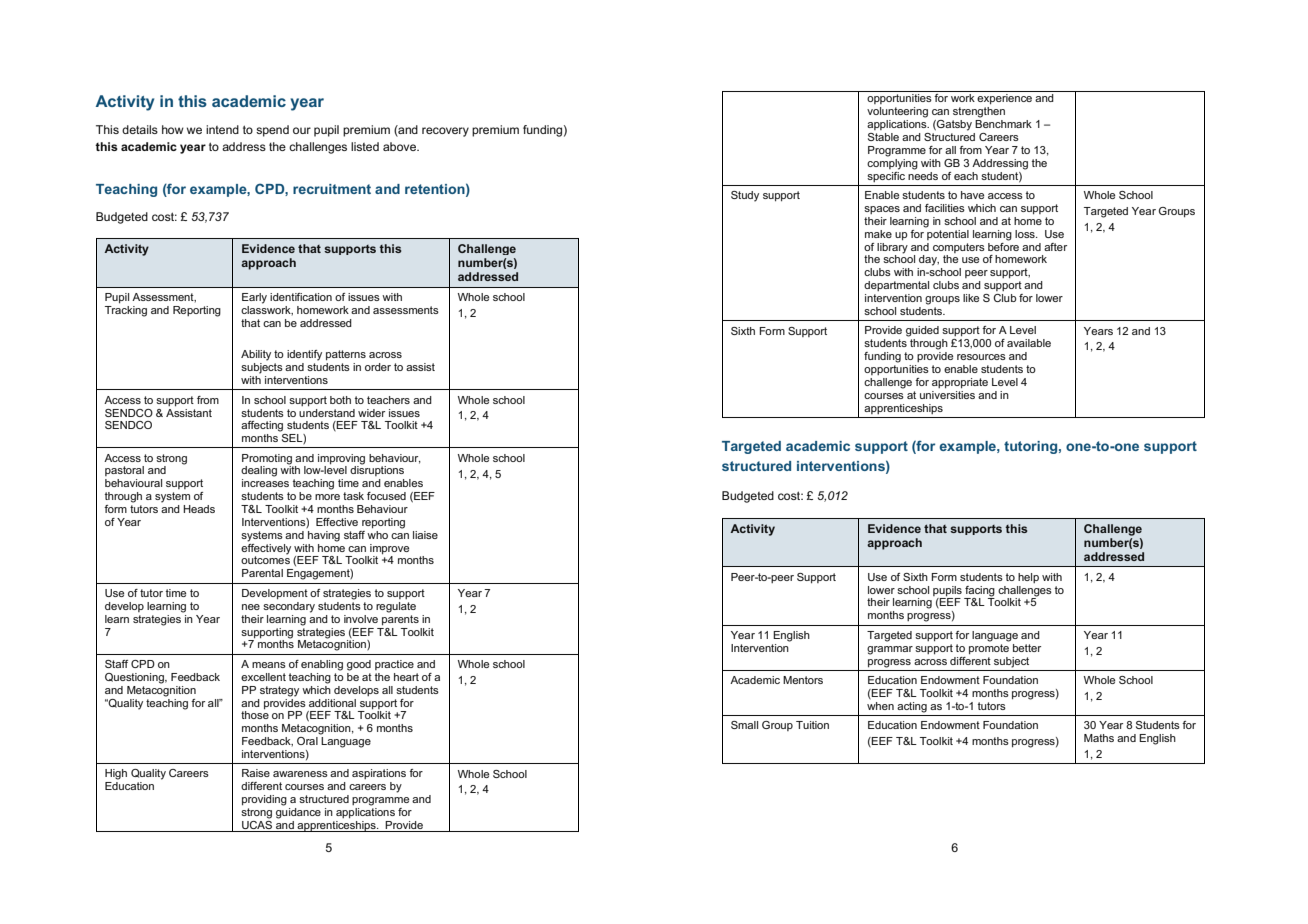  What do you see at coordinates (378, 367) in the screenshot?
I see `order` at bounding box center [378, 367].
